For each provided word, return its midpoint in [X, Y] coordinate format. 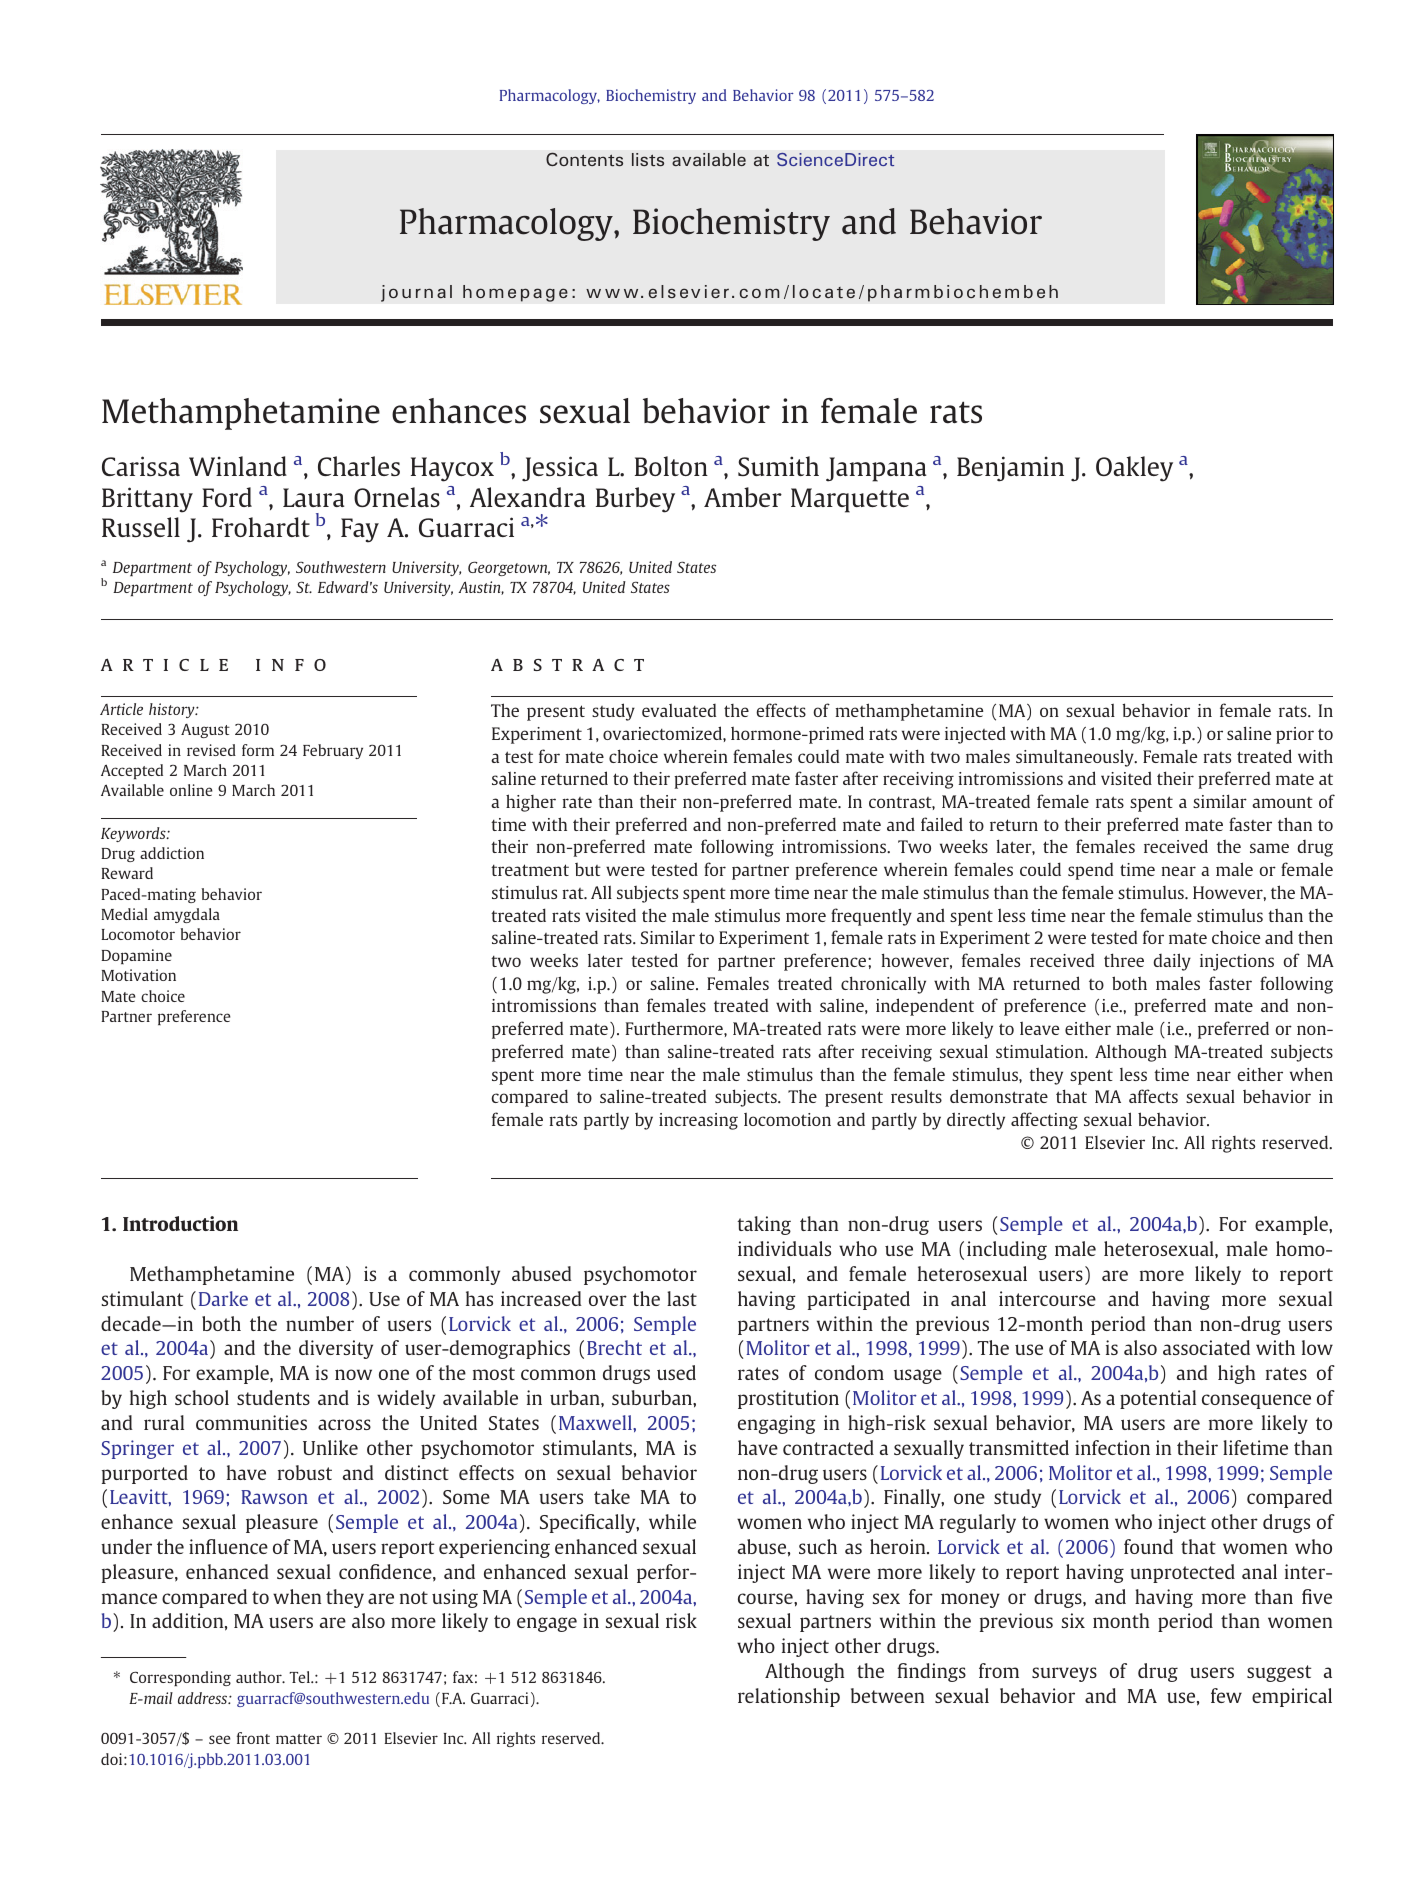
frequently [871, 917]
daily [1172, 962]
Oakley [1134, 469]
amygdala [187, 915]
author [260, 1677]
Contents [584, 159]
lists [648, 159]
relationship [789, 1697]
